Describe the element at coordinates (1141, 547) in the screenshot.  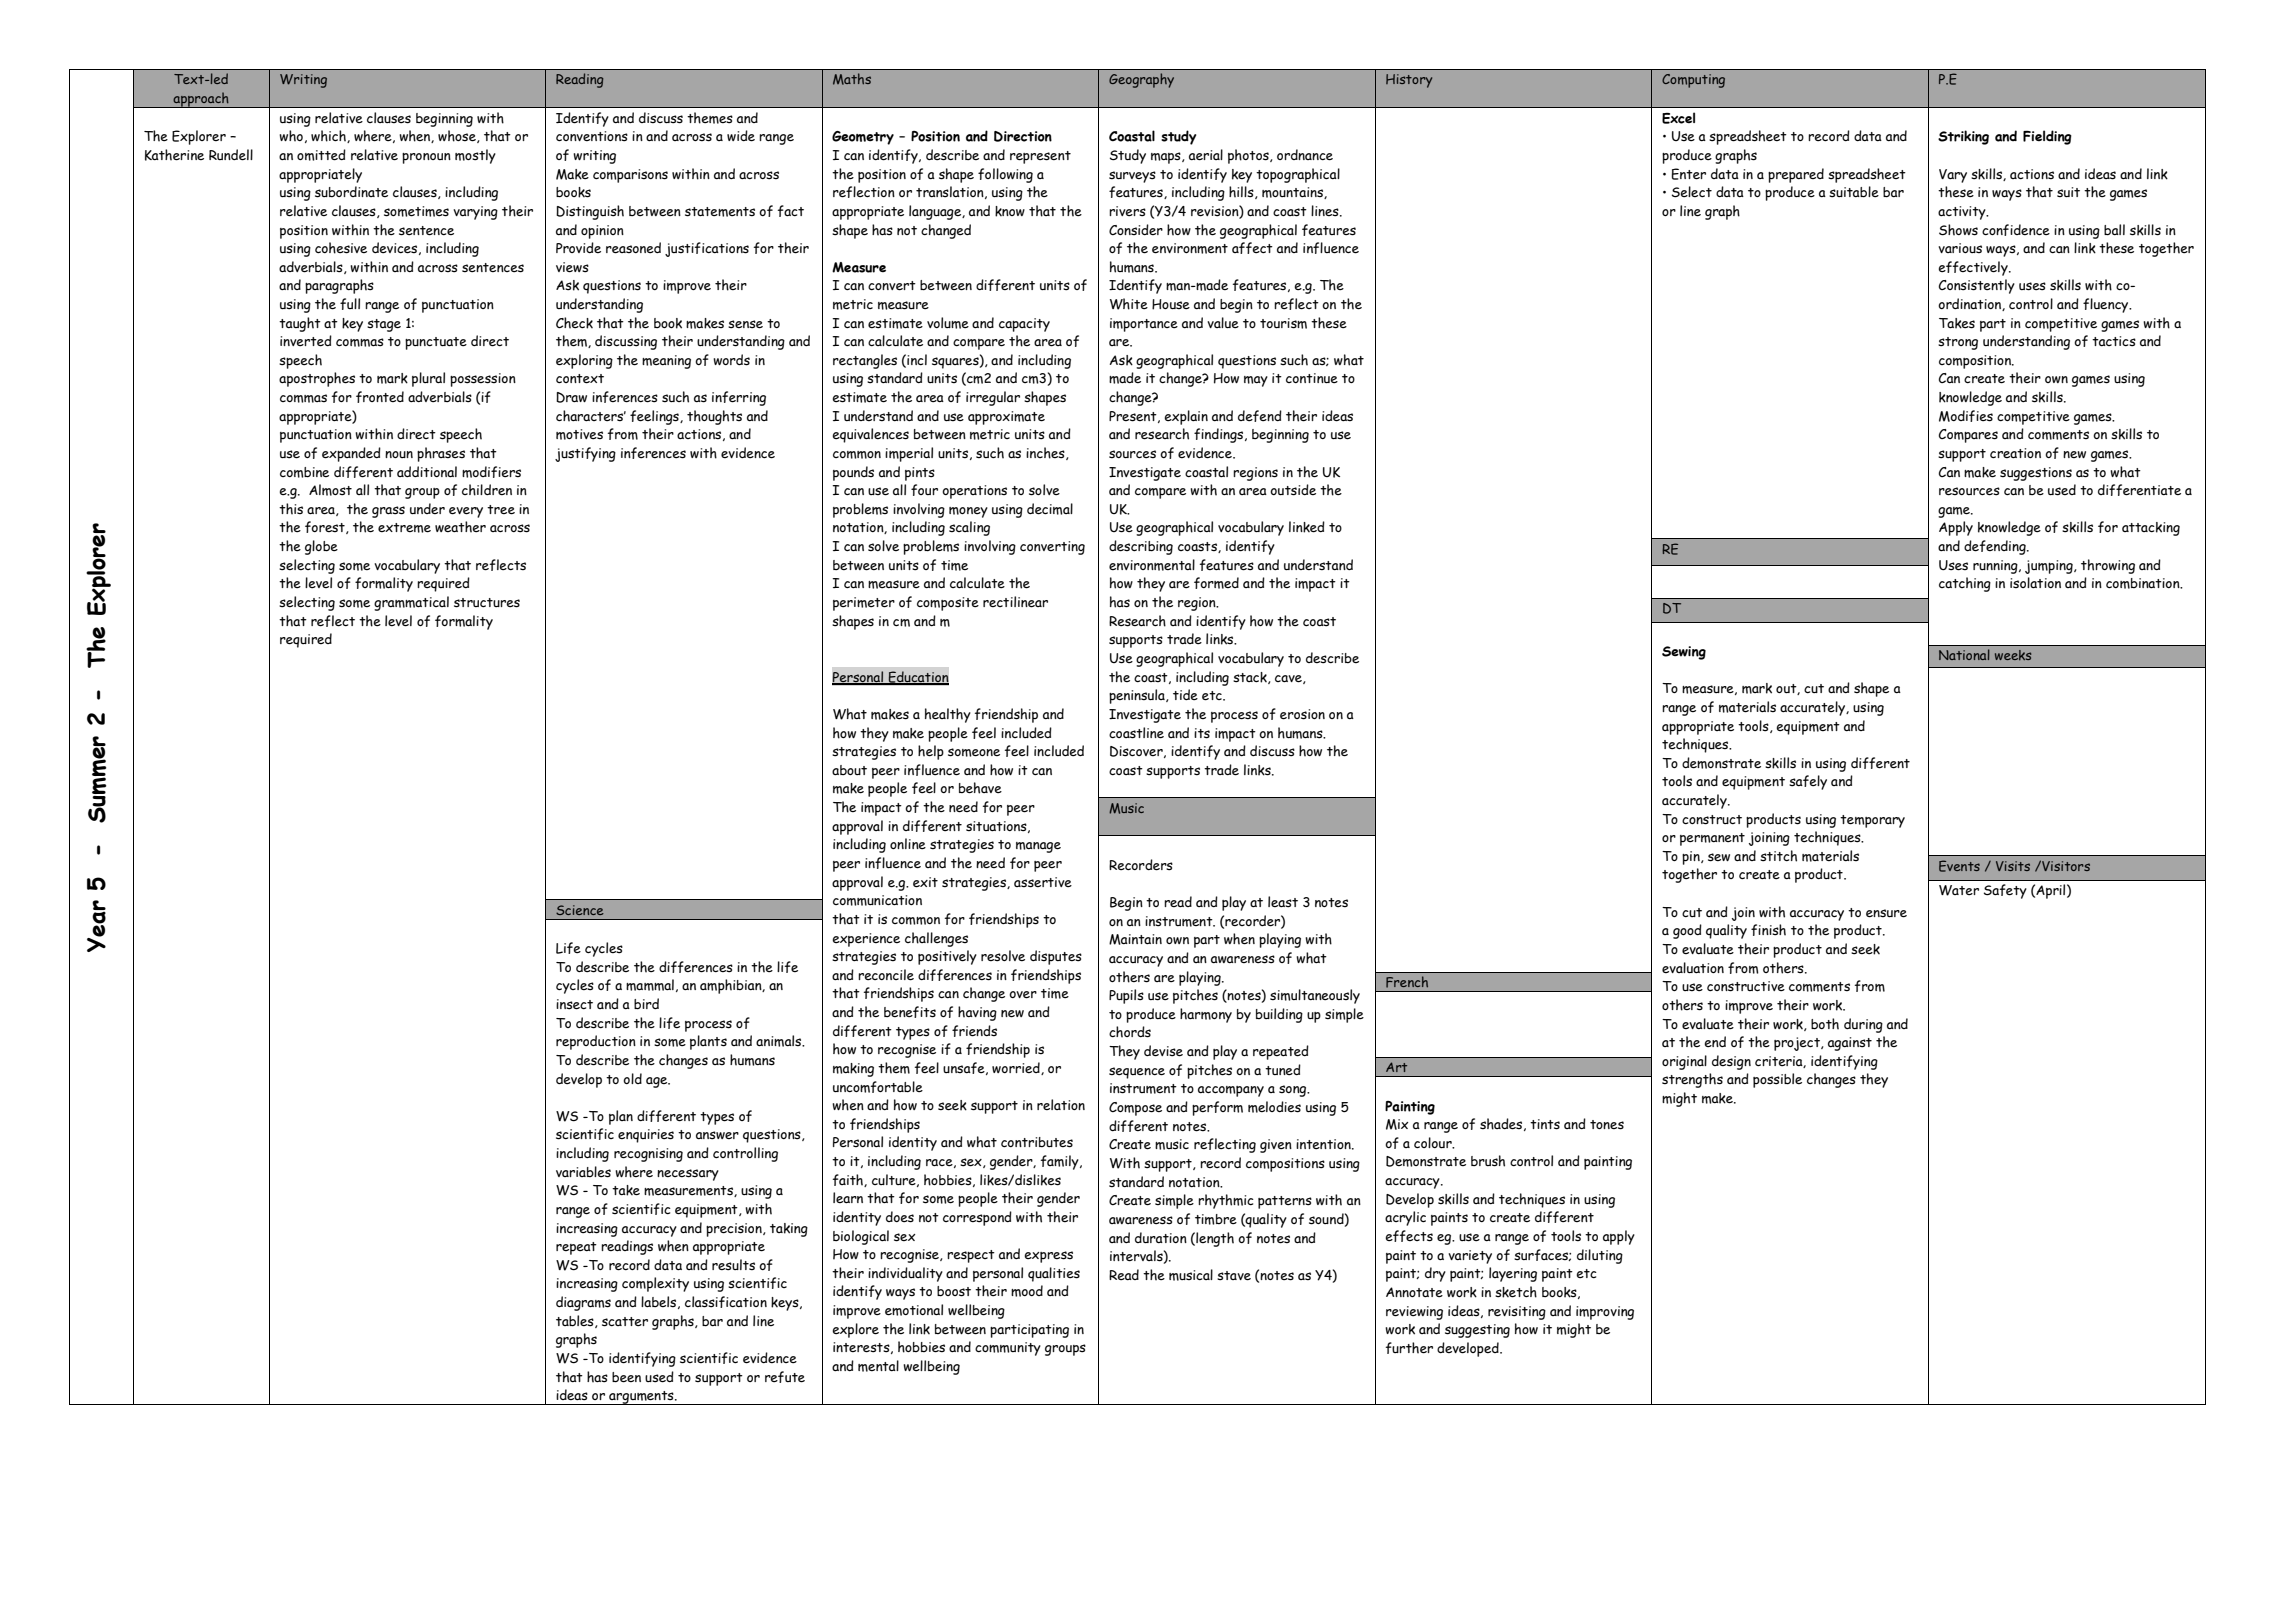
I see `describing` at that location.
